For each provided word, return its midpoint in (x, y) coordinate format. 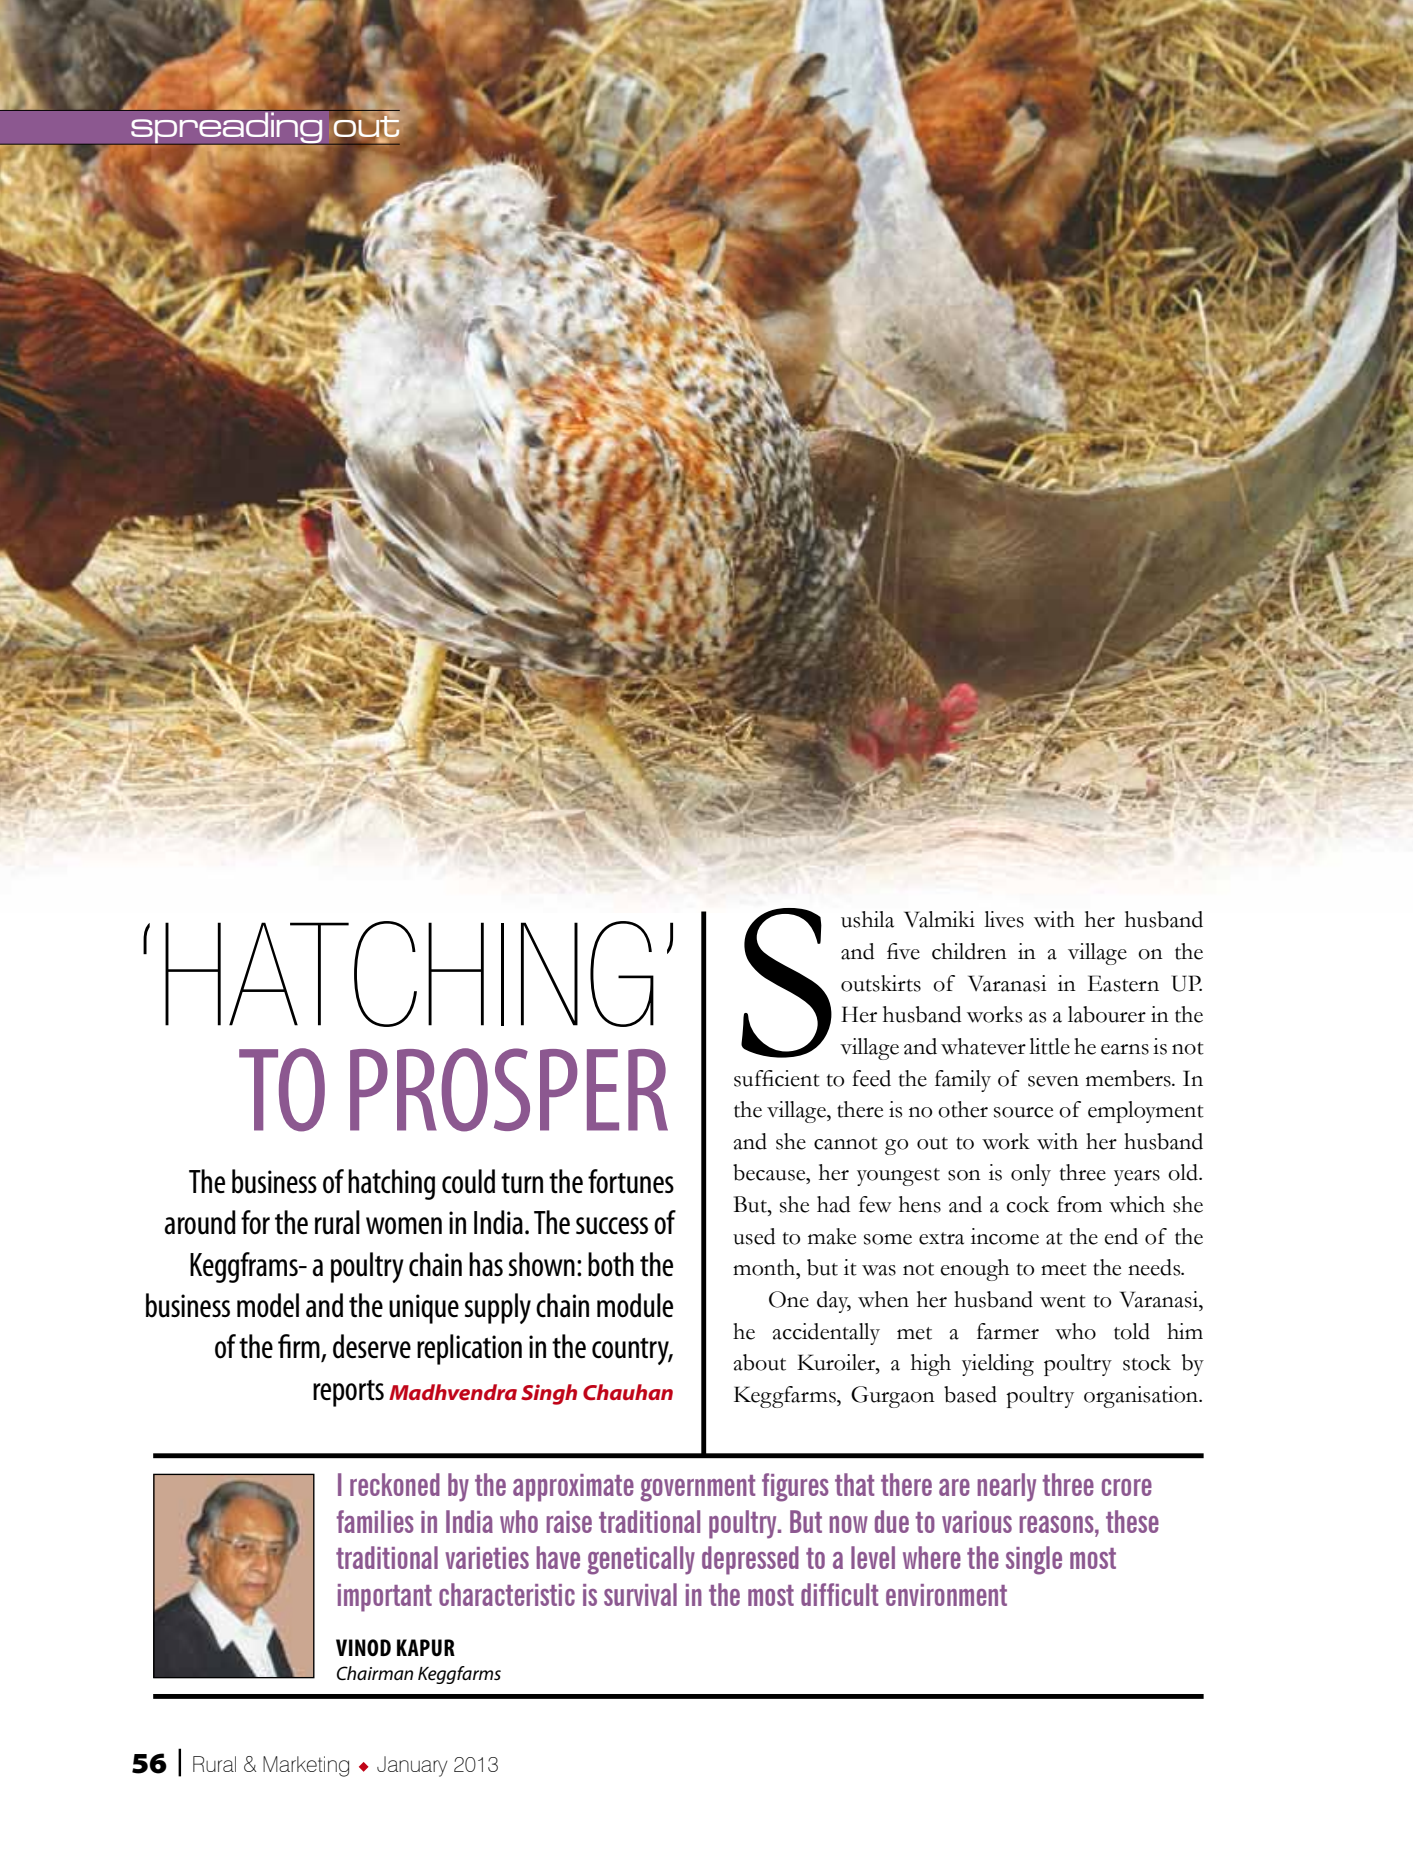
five (903, 951)
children (969, 951)
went (1063, 1301)
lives (1004, 919)
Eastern (1123, 983)
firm (300, 1347)
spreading (227, 128)
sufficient (777, 1078)
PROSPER (509, 1090)
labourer (1107, 1014)
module (635, 1305)
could (468, 1181)
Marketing (306, 1766)
